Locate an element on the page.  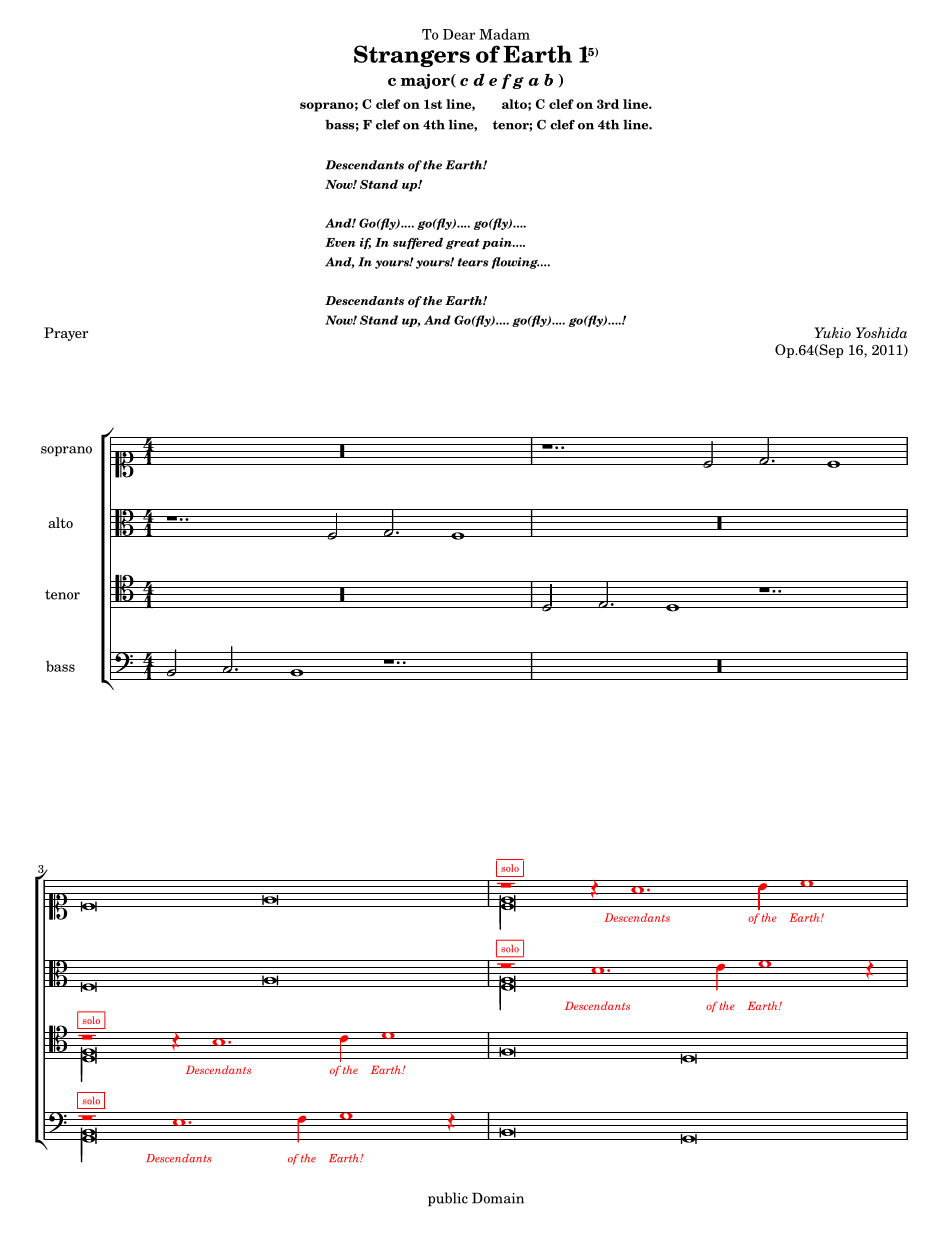
tears is located at coordinates (473, 262).
